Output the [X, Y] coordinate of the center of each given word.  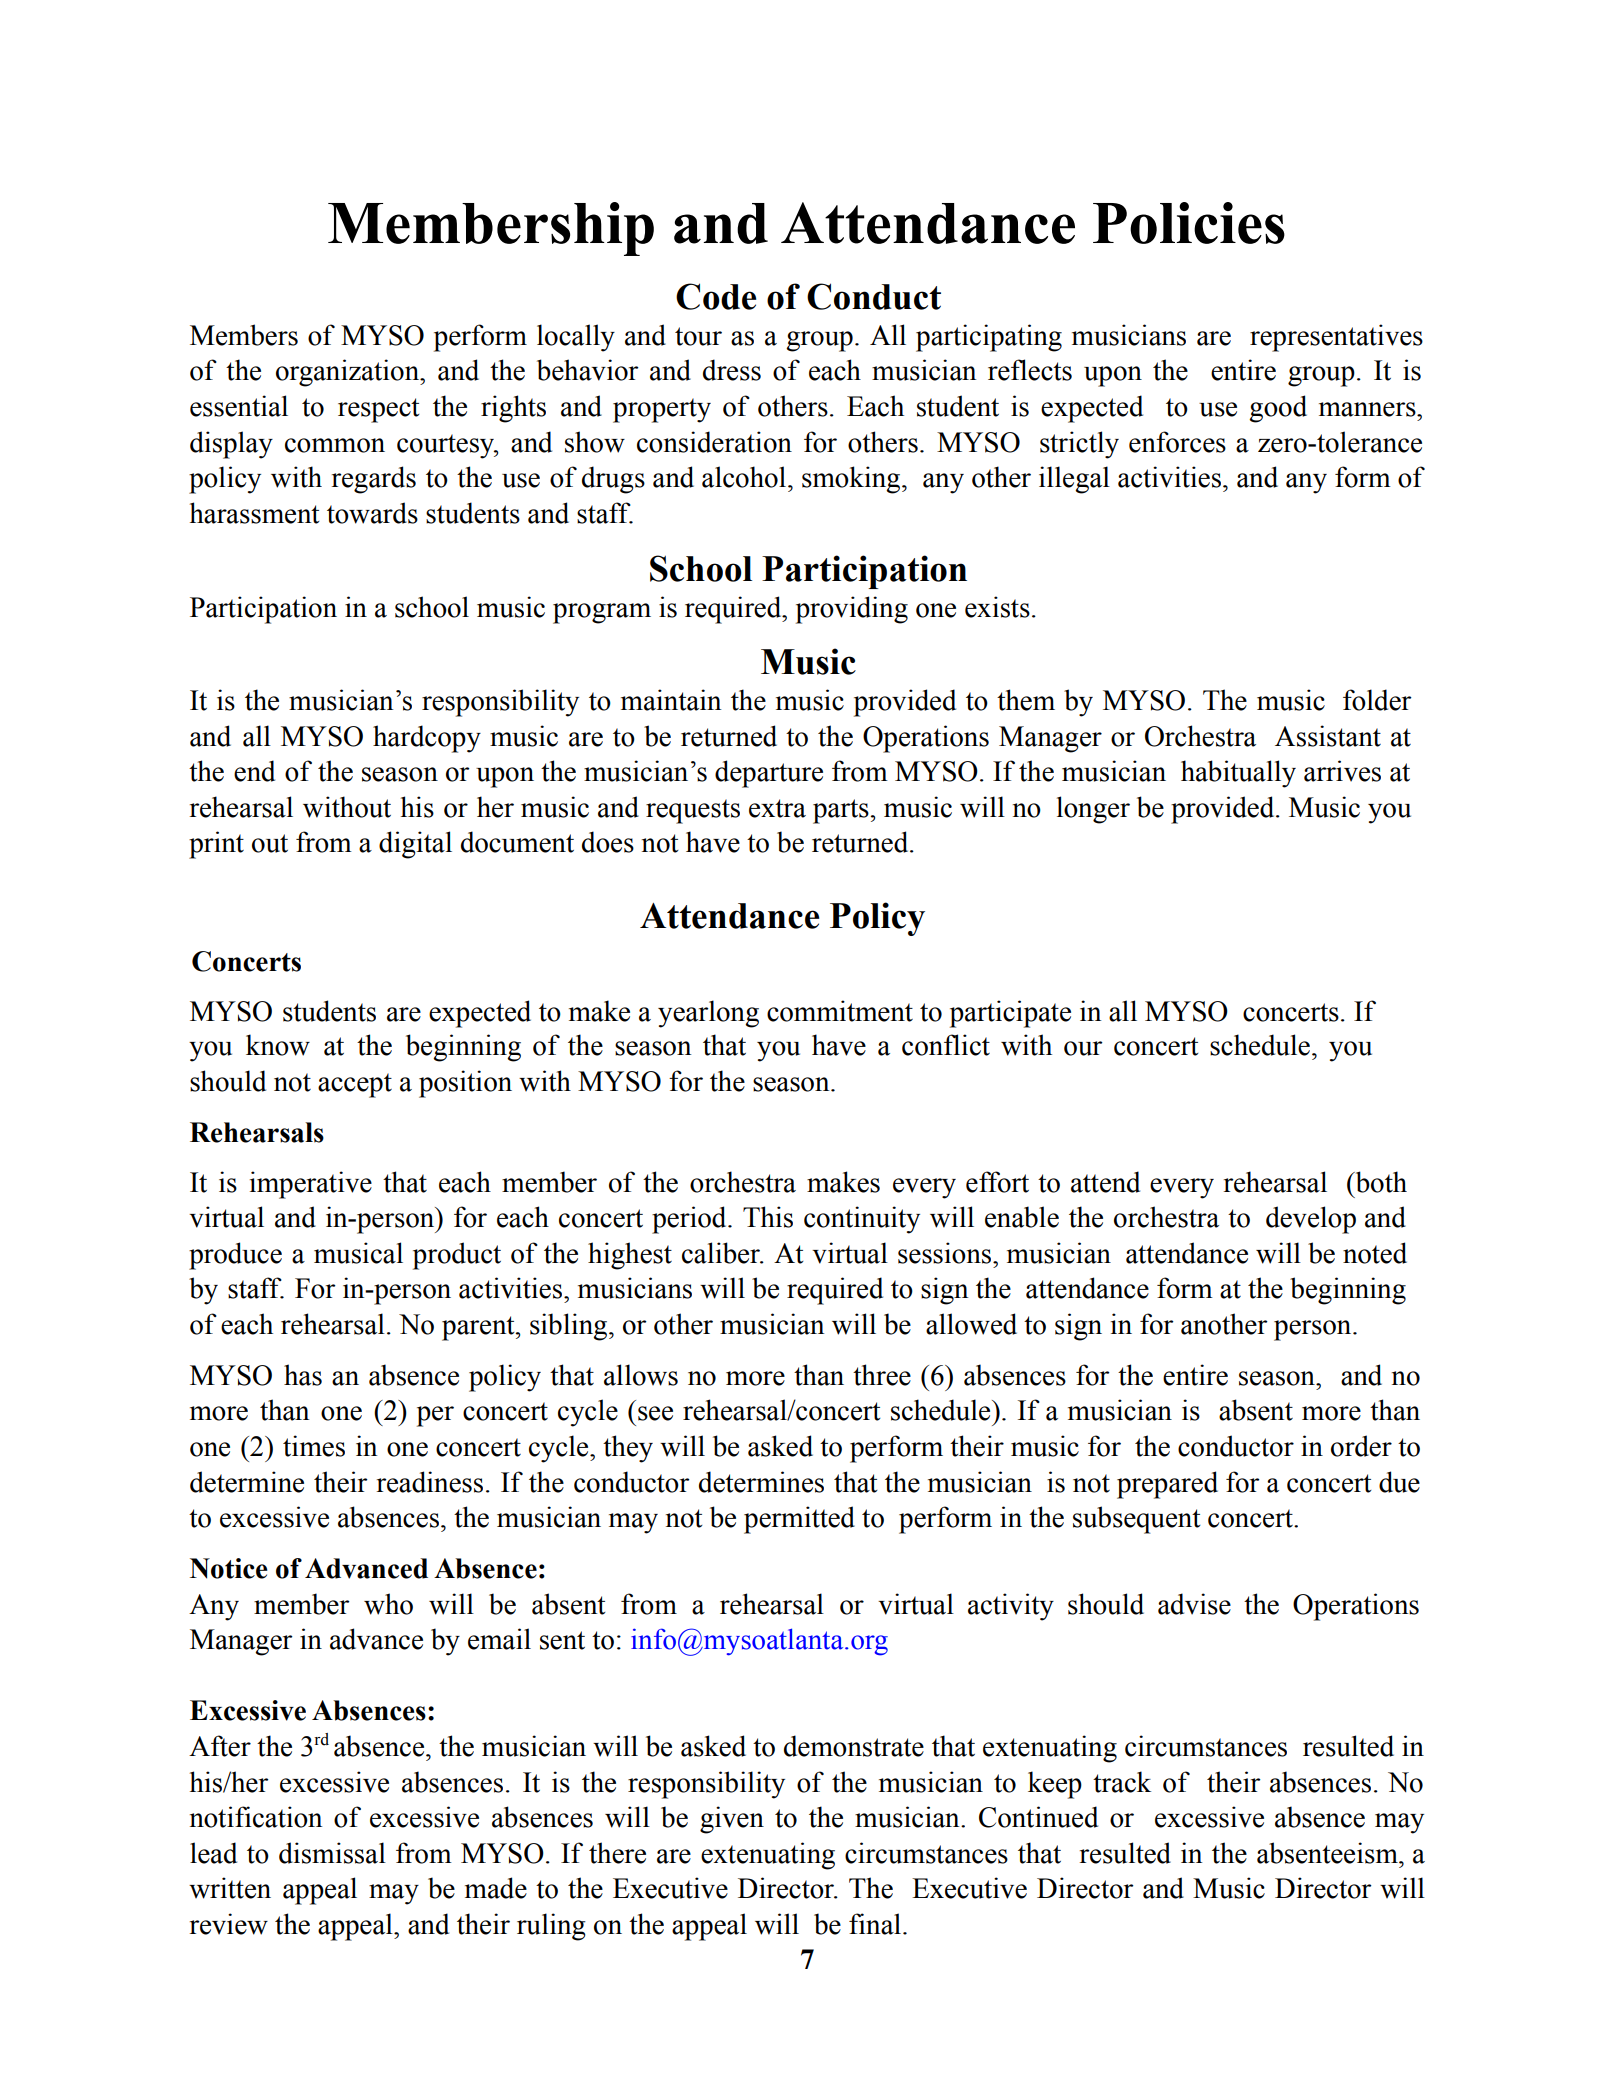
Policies [1189, 223]
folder [1377, 700]
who [388, 1604]
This [768, 1217]
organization [348, 373]
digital [415, 845]
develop [1311, 1220]
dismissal [332, 1853]
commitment [840, 1011]
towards [372, 513]
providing [852, 610]
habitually [1238, 774]
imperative [311, 1185]
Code [716, 296]
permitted [799, 1520]
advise [1194, 1604]
